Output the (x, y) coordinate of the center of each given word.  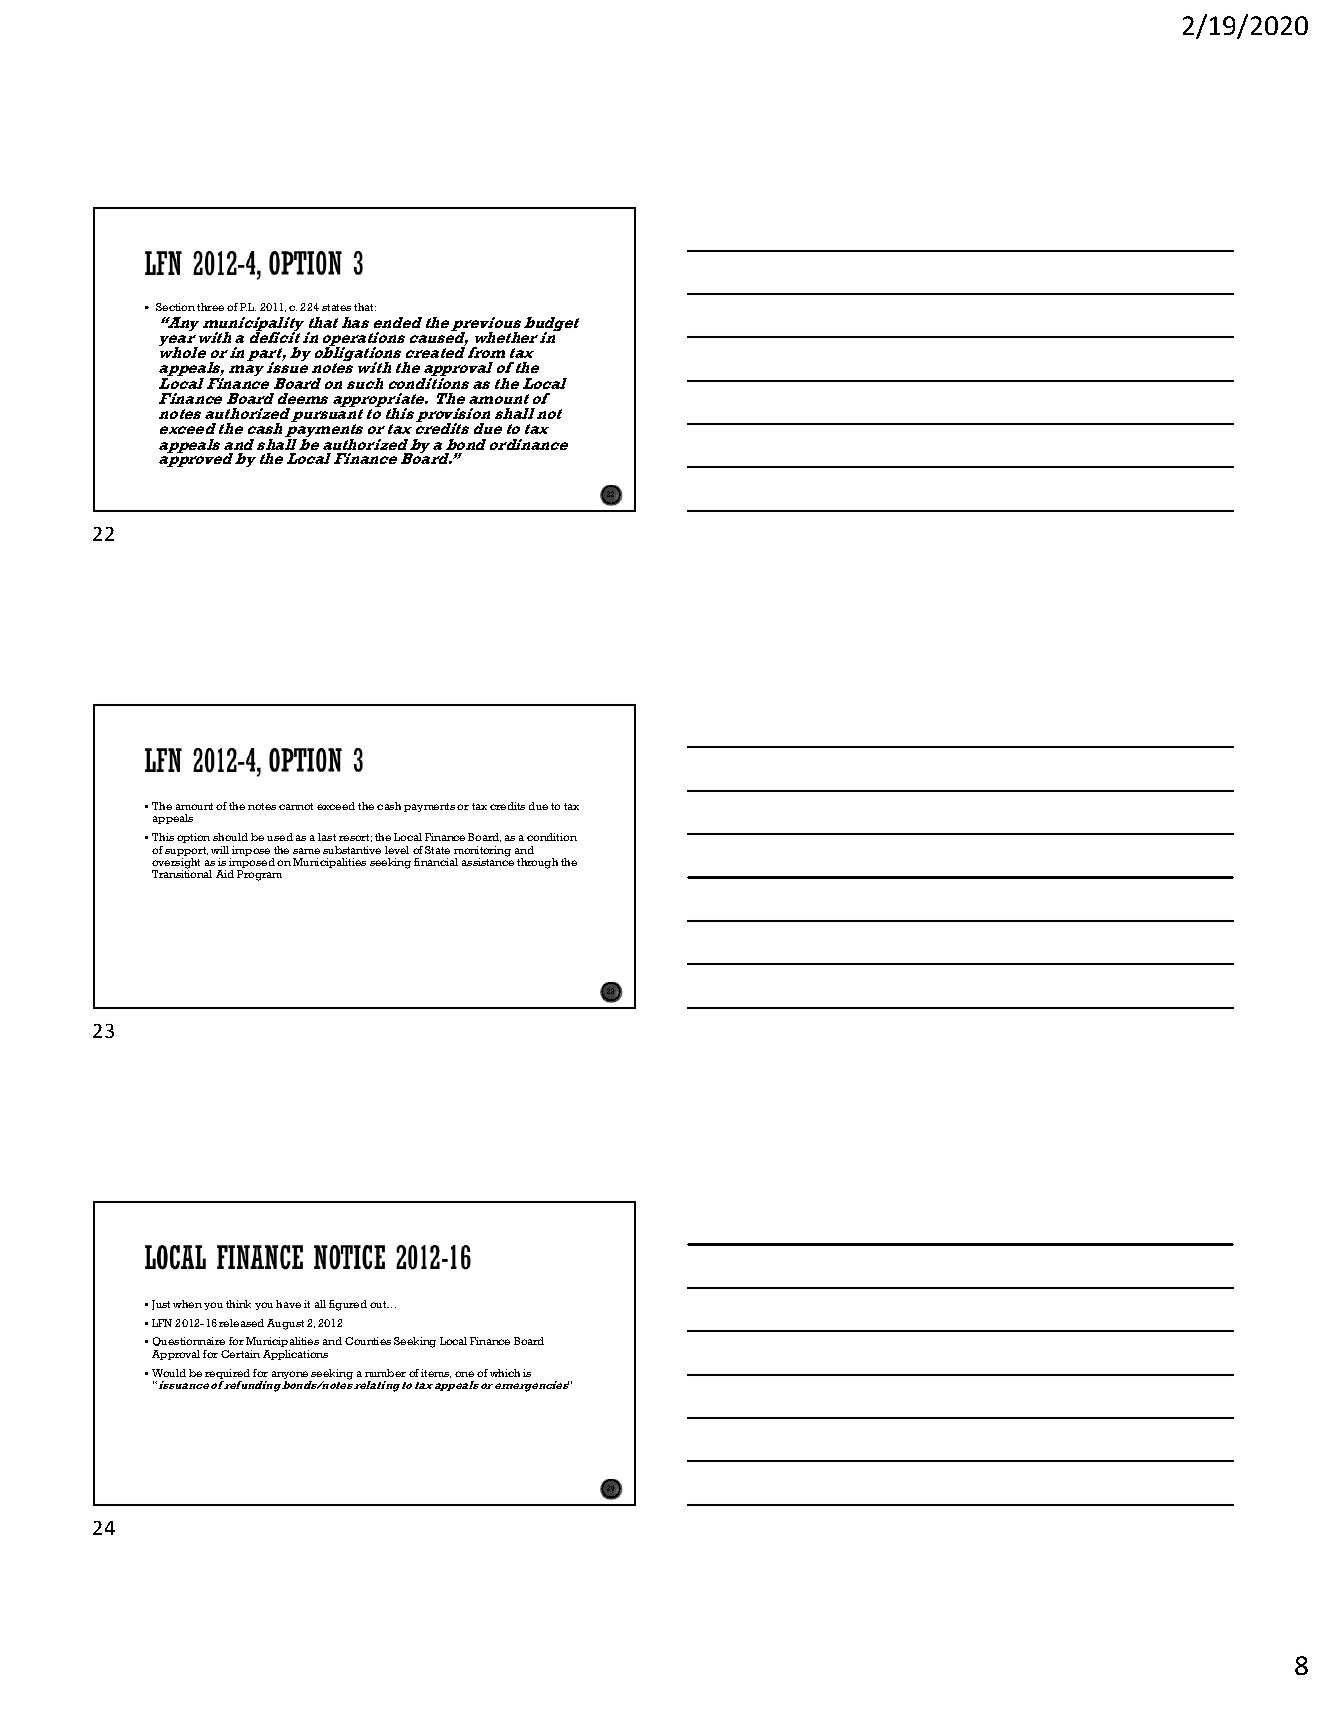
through (537, 863)
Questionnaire (189, 1341)
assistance (488, 861)
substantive (352, 850)
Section (175, 307)
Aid (225, 874)
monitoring (482, 852)
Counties (368, 1341)
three (210, 307)
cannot (296, 806)
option (193, 838)
